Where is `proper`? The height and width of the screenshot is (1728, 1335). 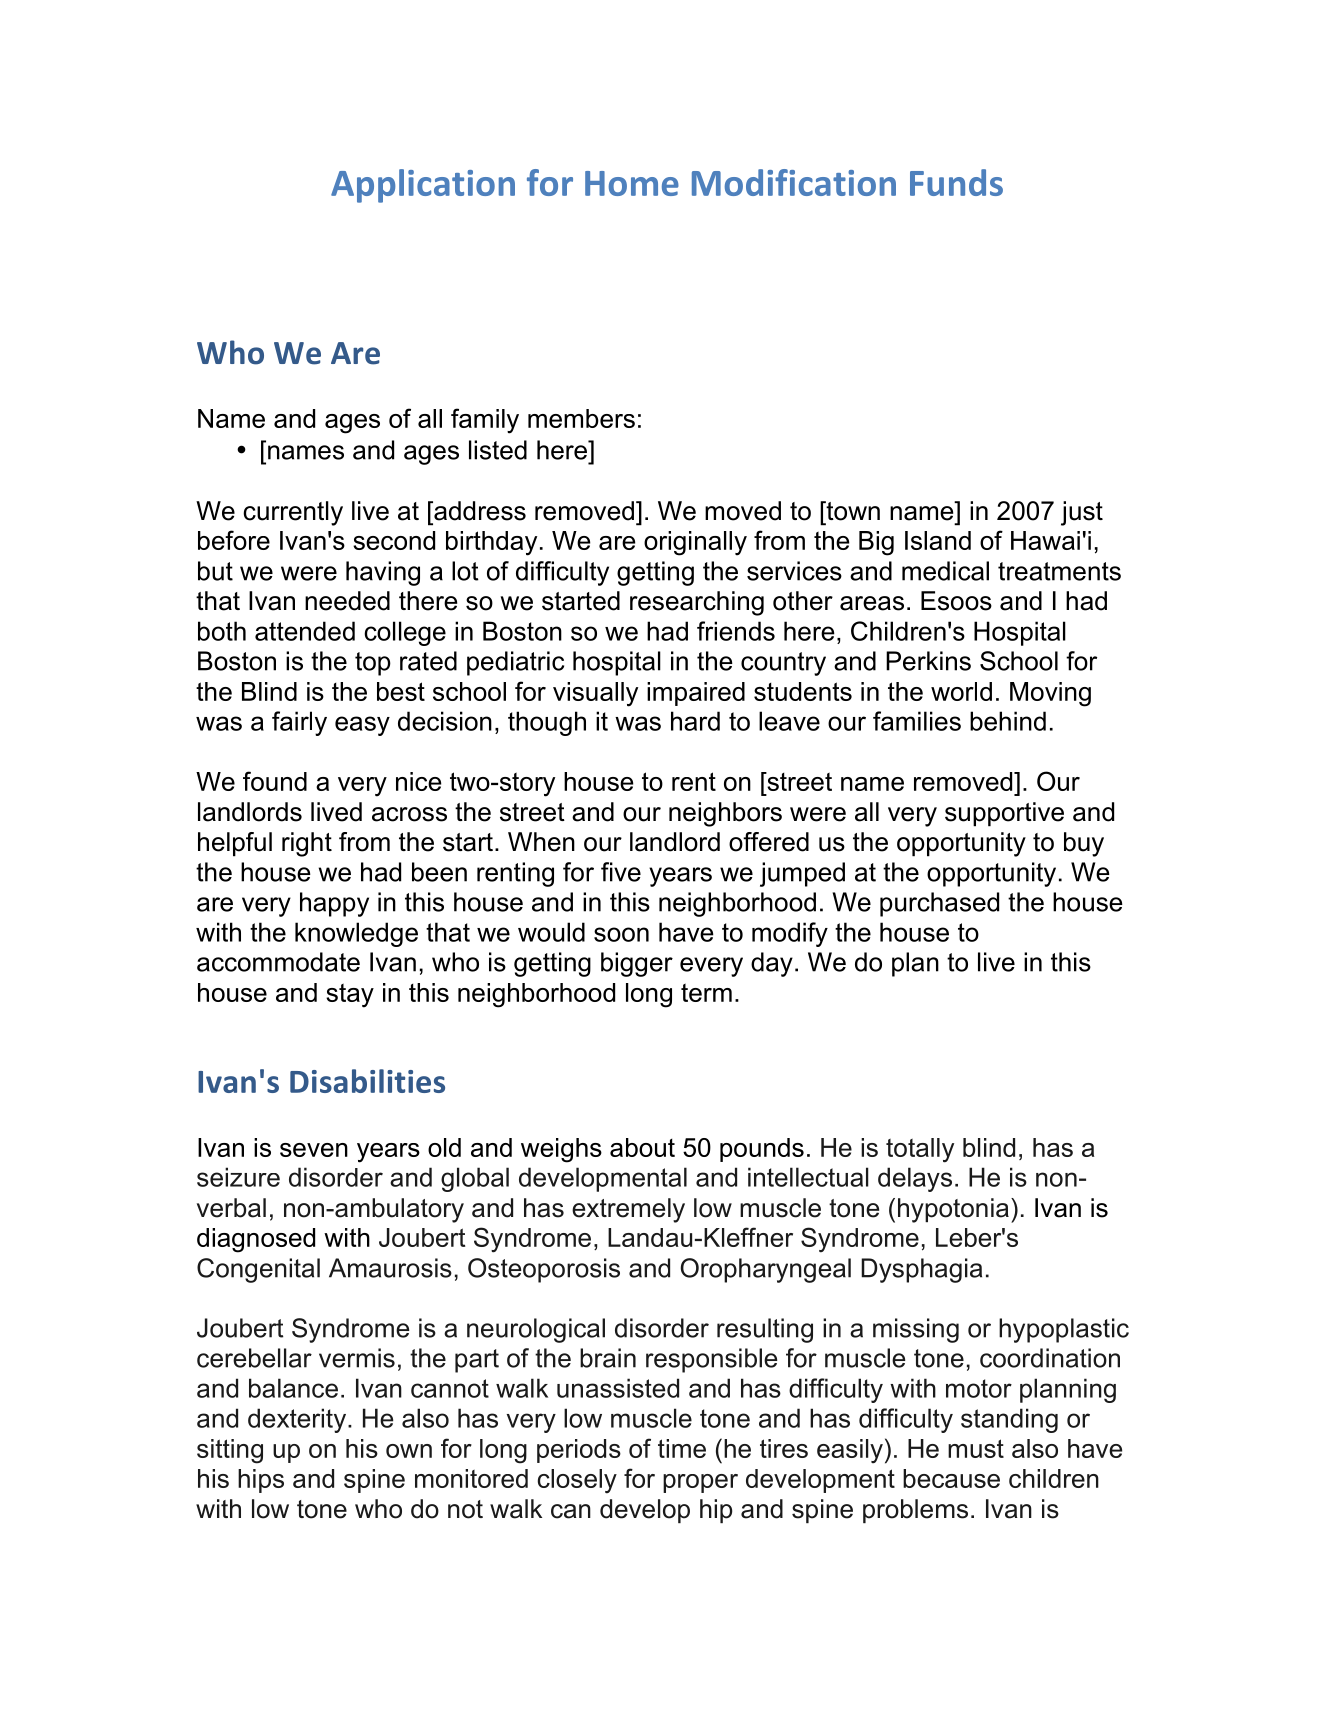
proper is located at coordinates (700, 1483).
